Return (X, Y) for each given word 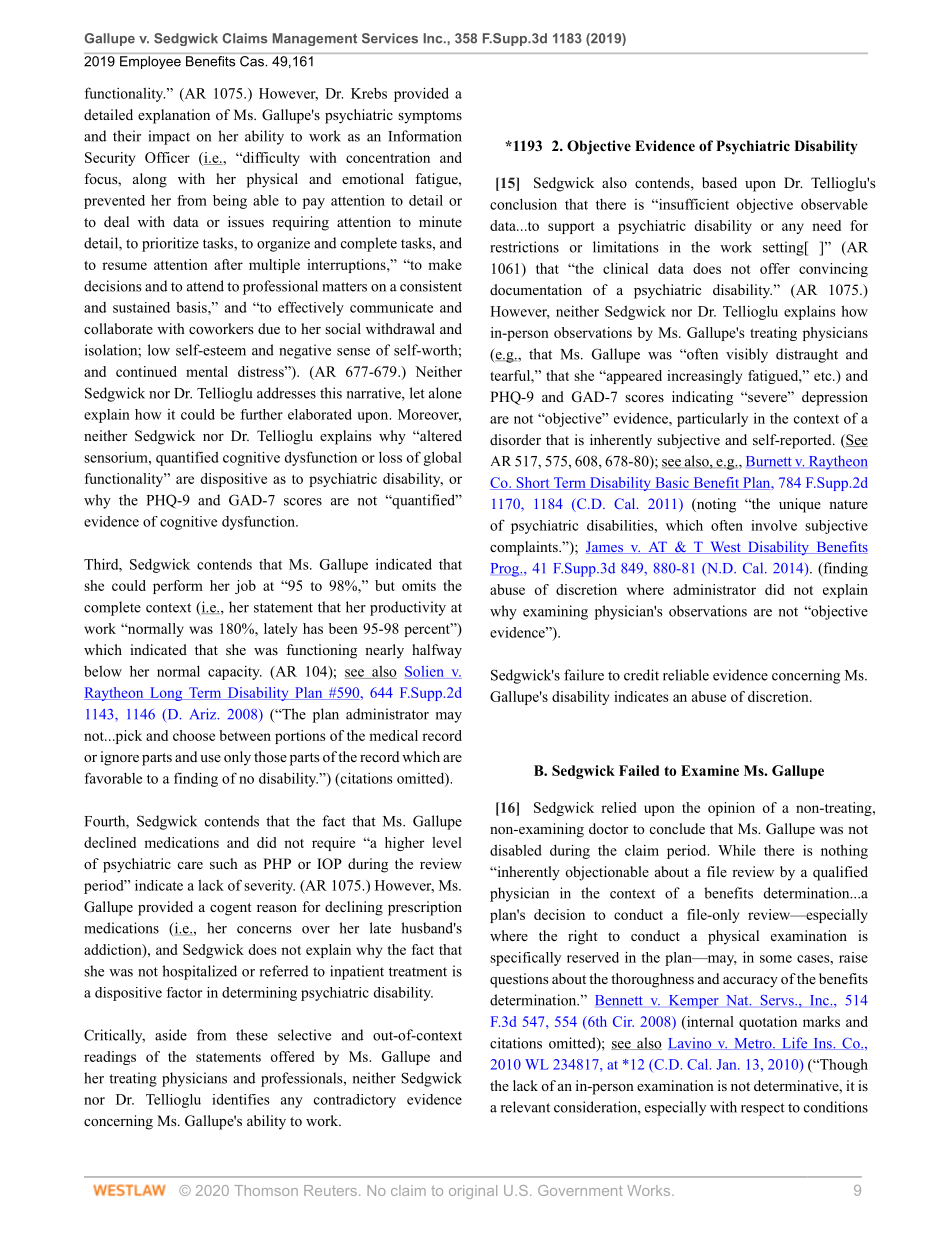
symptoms (430, 117)
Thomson (266, 1190)
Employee (150, 62)
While (737, 850)
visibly (747, 355)
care (190, 865)
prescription (425, 908)
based (719, 182)
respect (763, 1109)
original (473, 1192)
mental (207, 371)
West (725, 547)
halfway (437, 651)
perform (178, 587)
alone (445, 393)
